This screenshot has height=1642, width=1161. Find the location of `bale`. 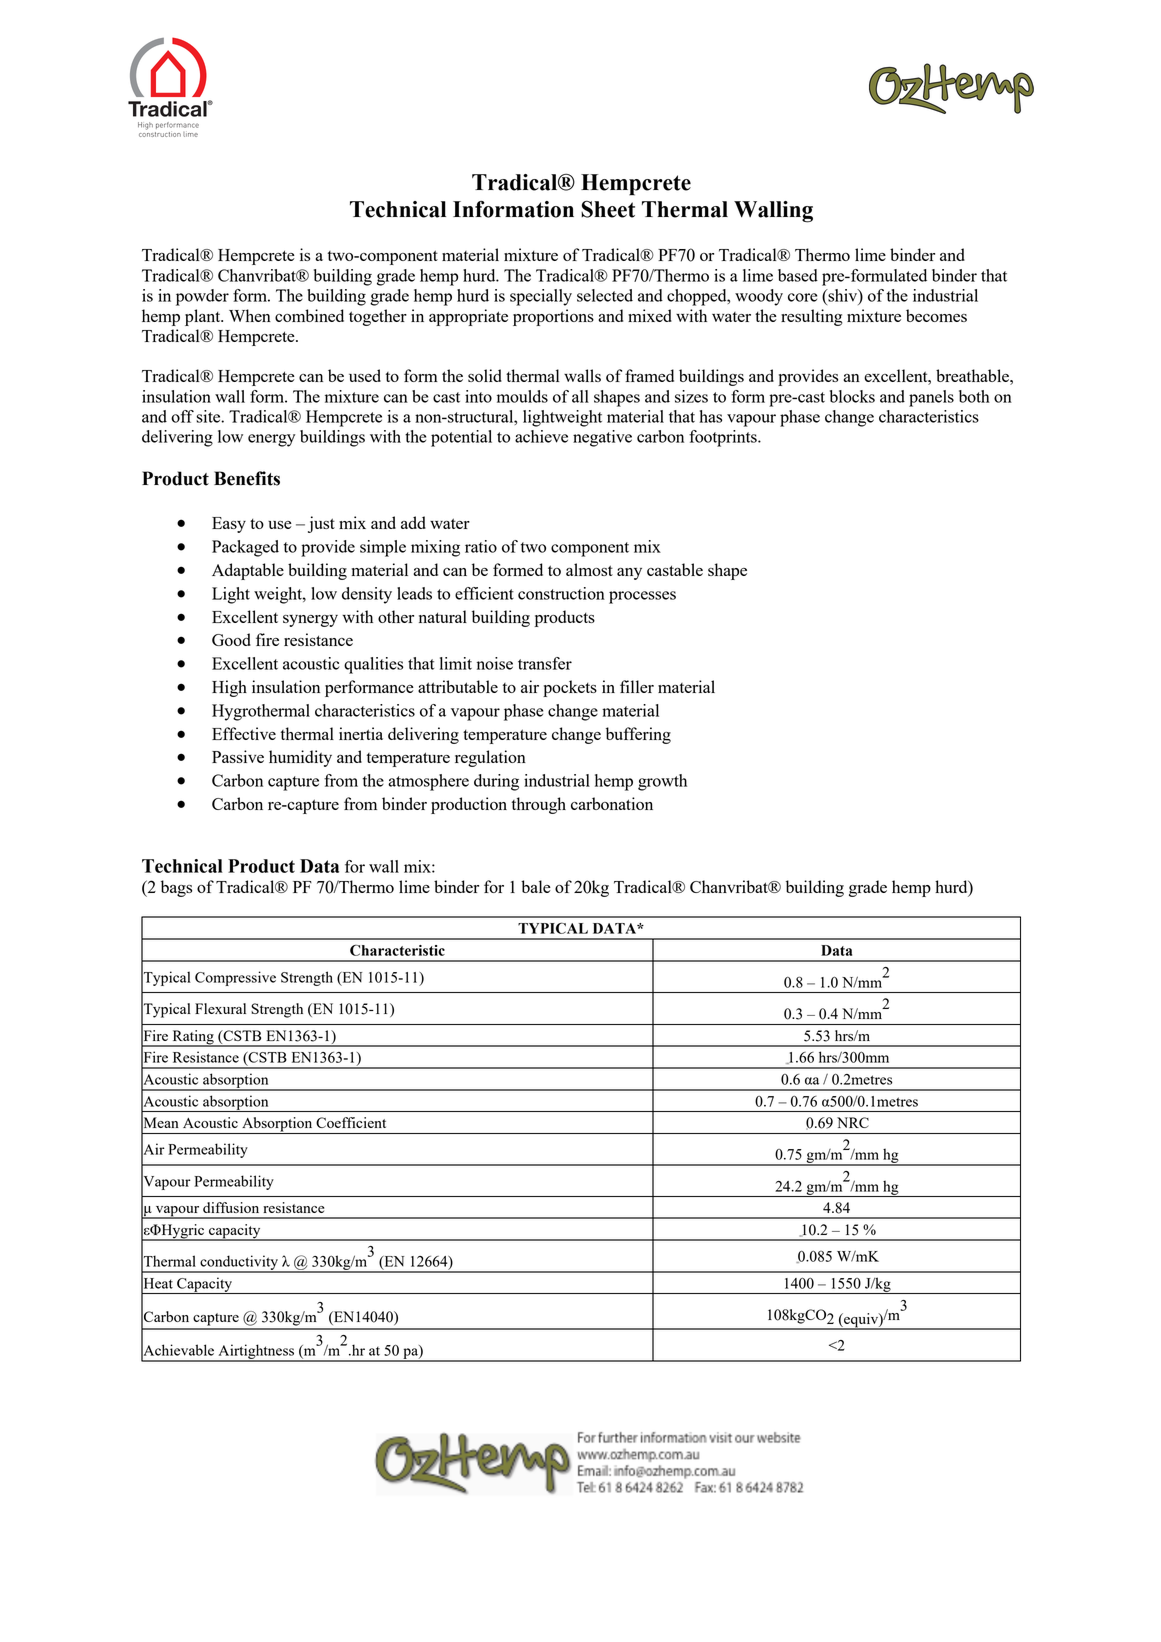

bale is located at coordinates (536, 886).
